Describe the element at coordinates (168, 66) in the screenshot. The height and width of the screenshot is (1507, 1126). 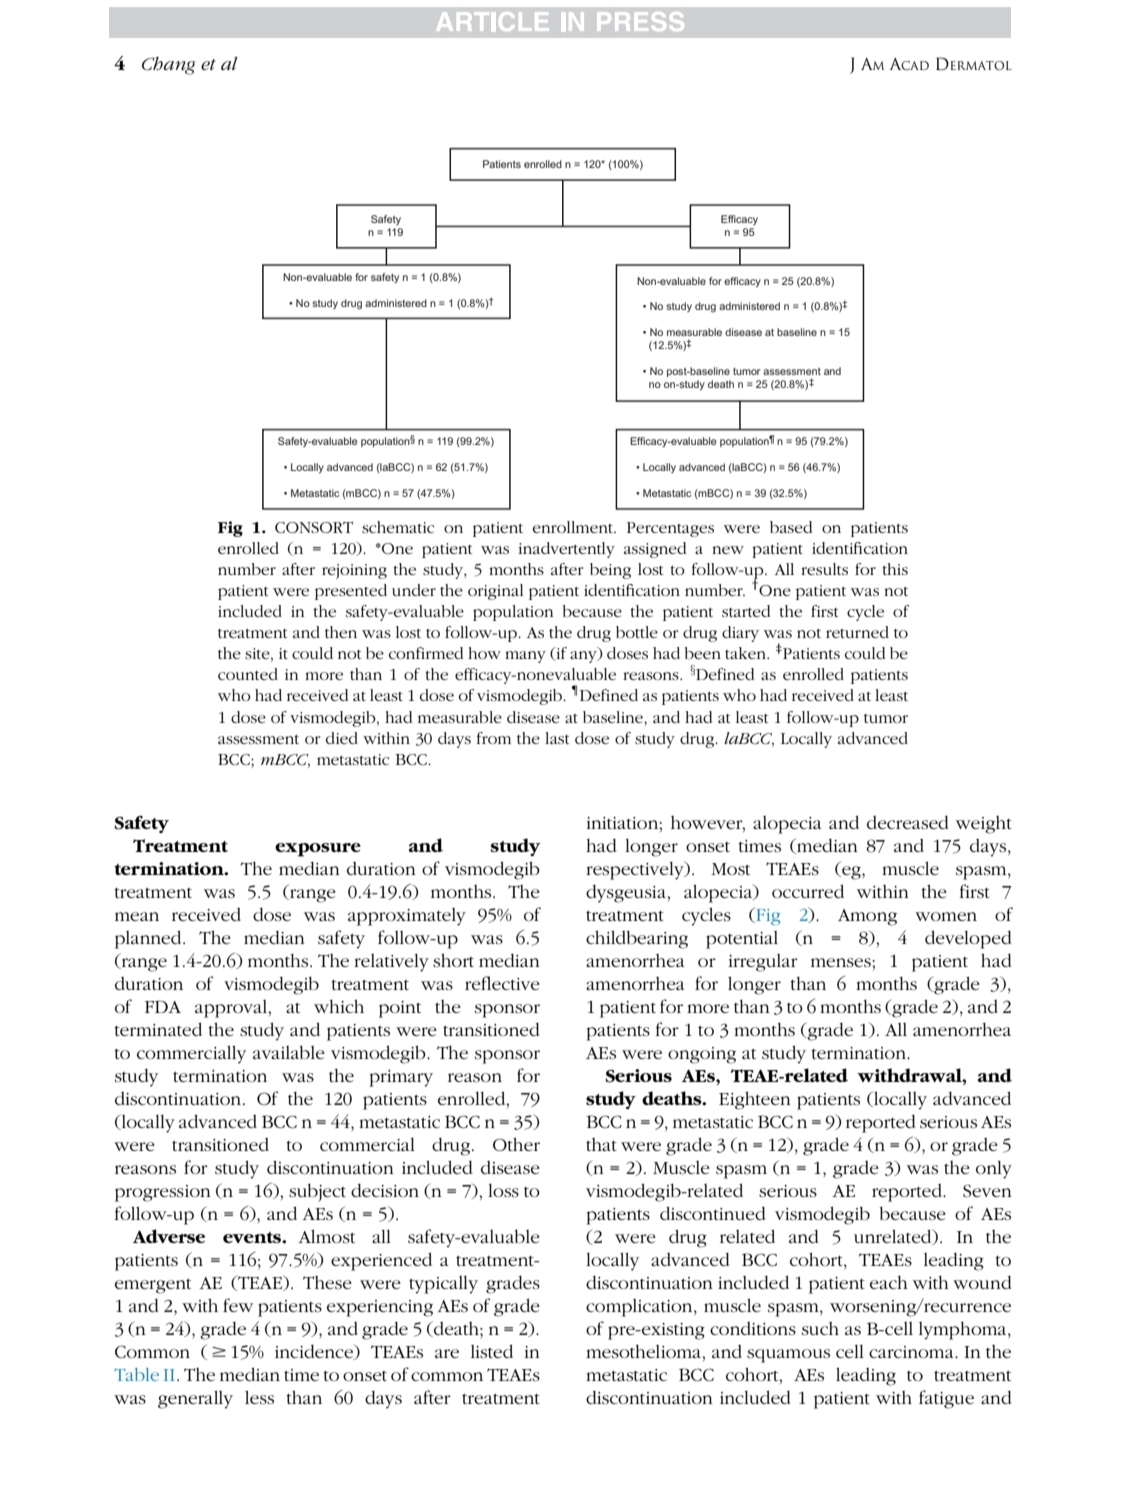
I see `Chang` at that location.
